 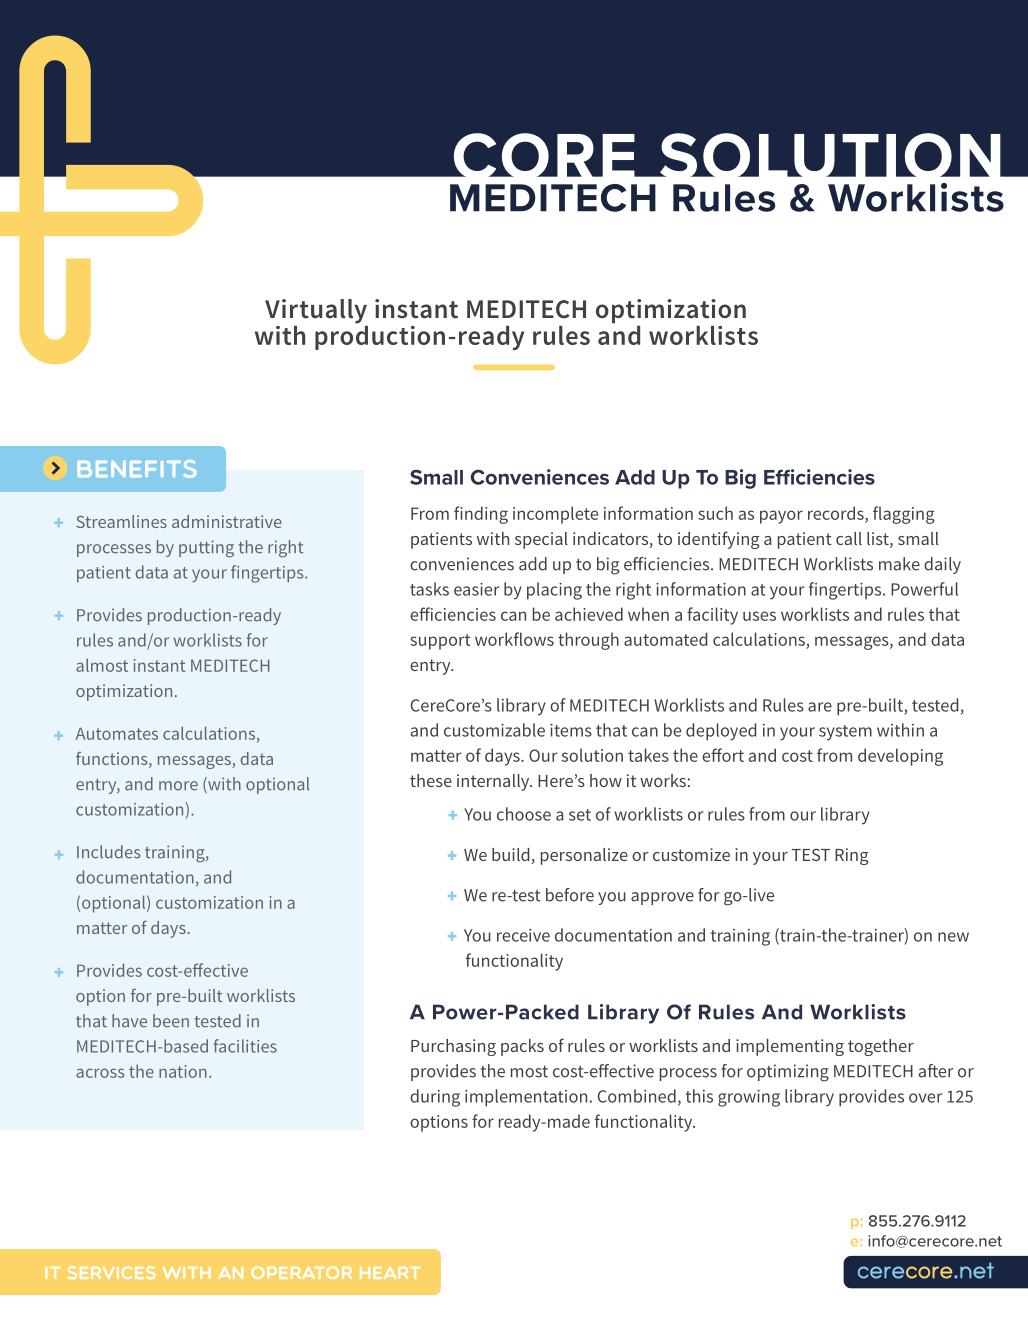 I want to click on been, so click(x=171, y=1021).
